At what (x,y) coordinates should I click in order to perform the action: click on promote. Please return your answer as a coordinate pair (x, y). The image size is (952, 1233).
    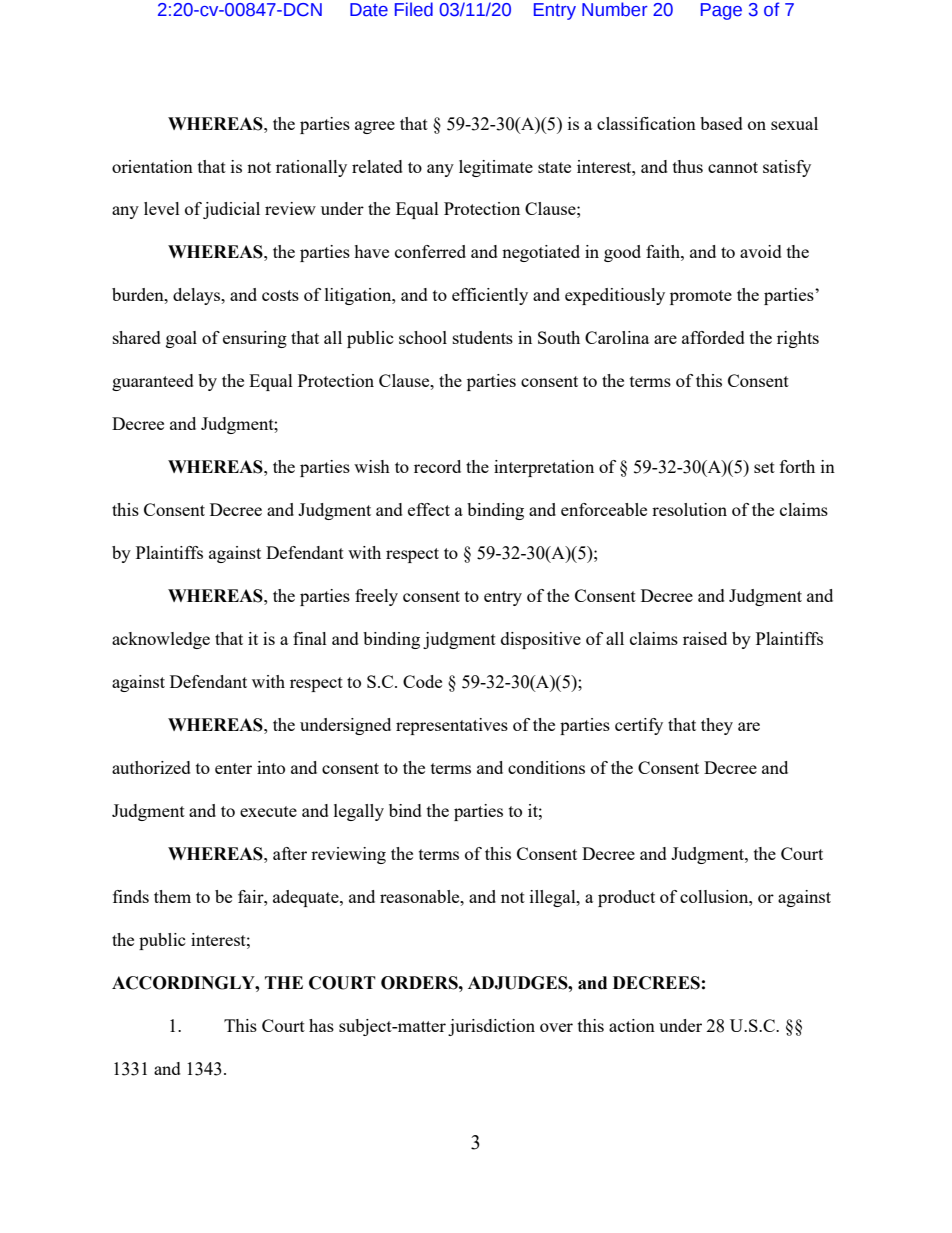
    Looking at the image, I should click on (701, 297).
